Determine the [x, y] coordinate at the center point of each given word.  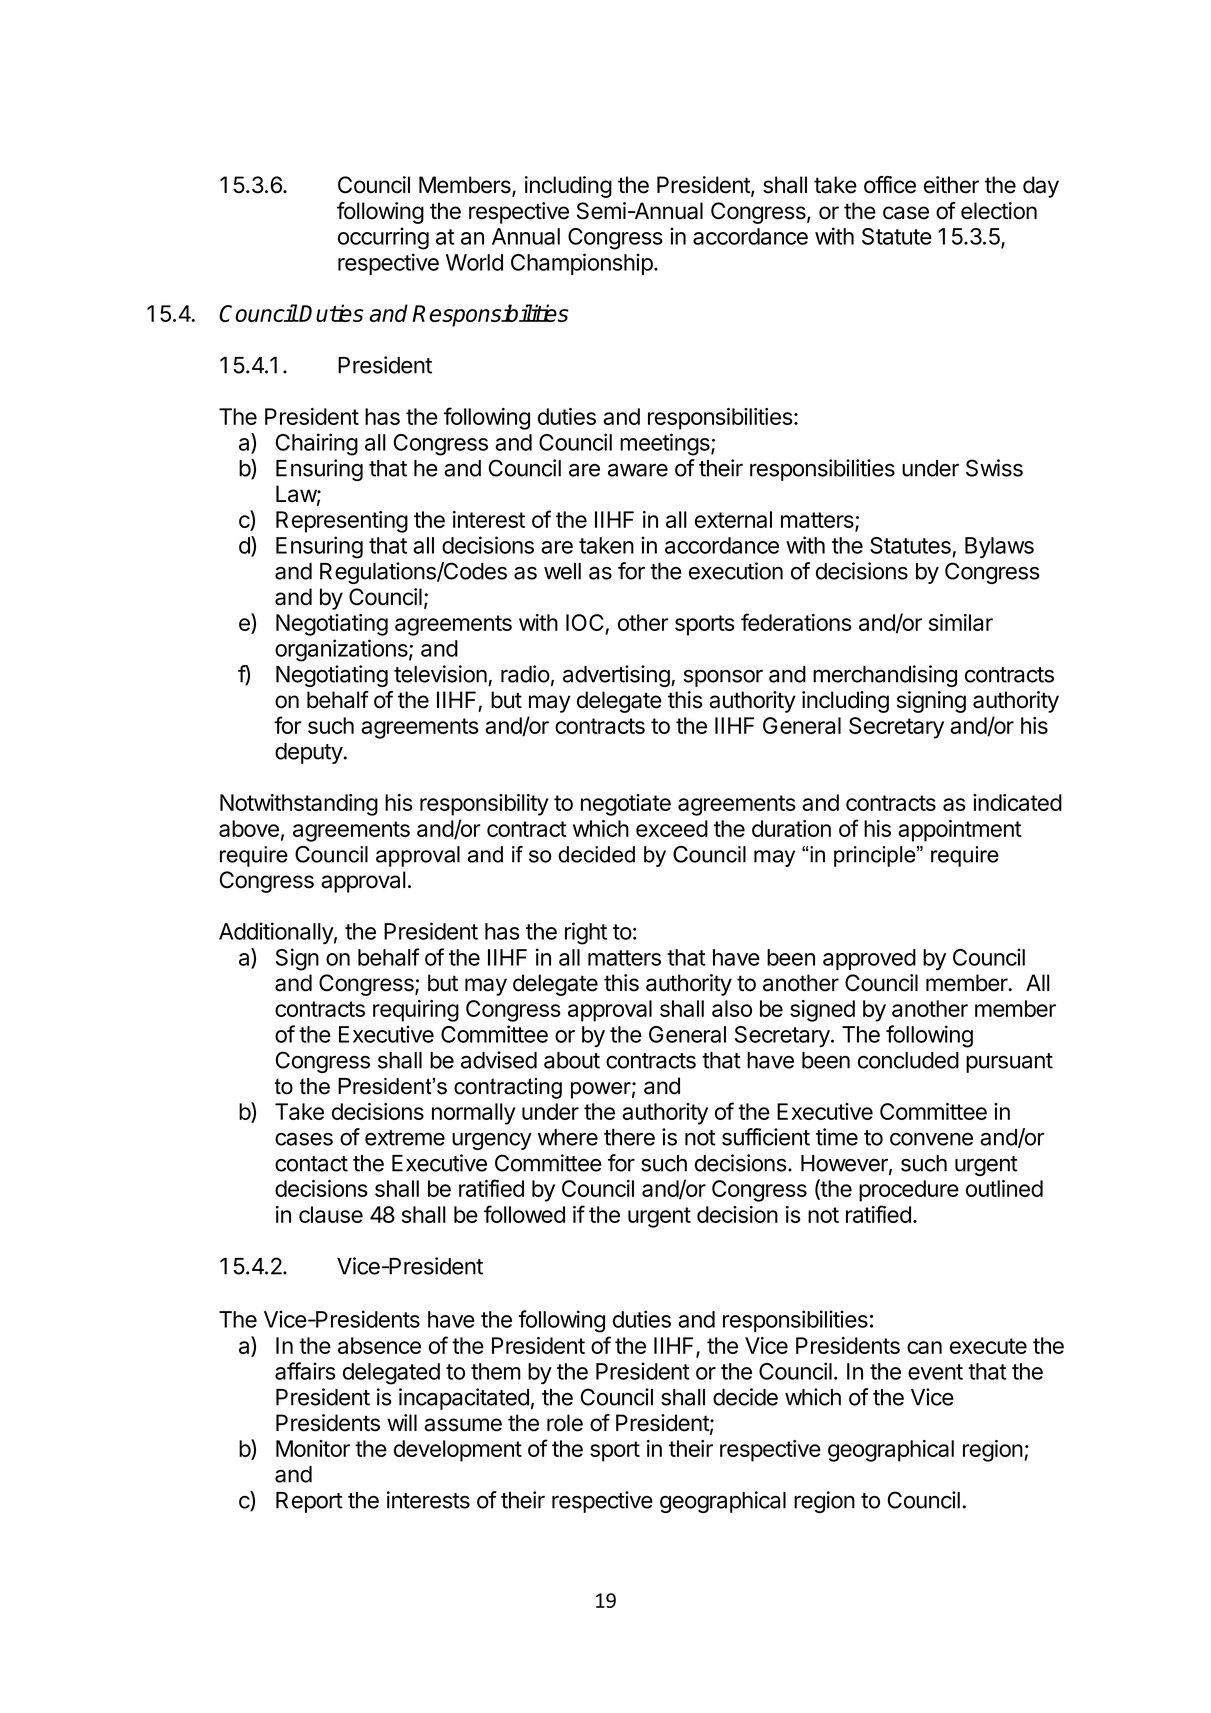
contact [311, 1164]
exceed [672, 828]
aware [638, 470]
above [249, 828]
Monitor [313, 1448]
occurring [383, 238]
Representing [342, 522]
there [629, 1137]
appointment [960, 831]
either [951, 185]
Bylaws [999, 547]
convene [931, 1139]
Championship [582, 264]
